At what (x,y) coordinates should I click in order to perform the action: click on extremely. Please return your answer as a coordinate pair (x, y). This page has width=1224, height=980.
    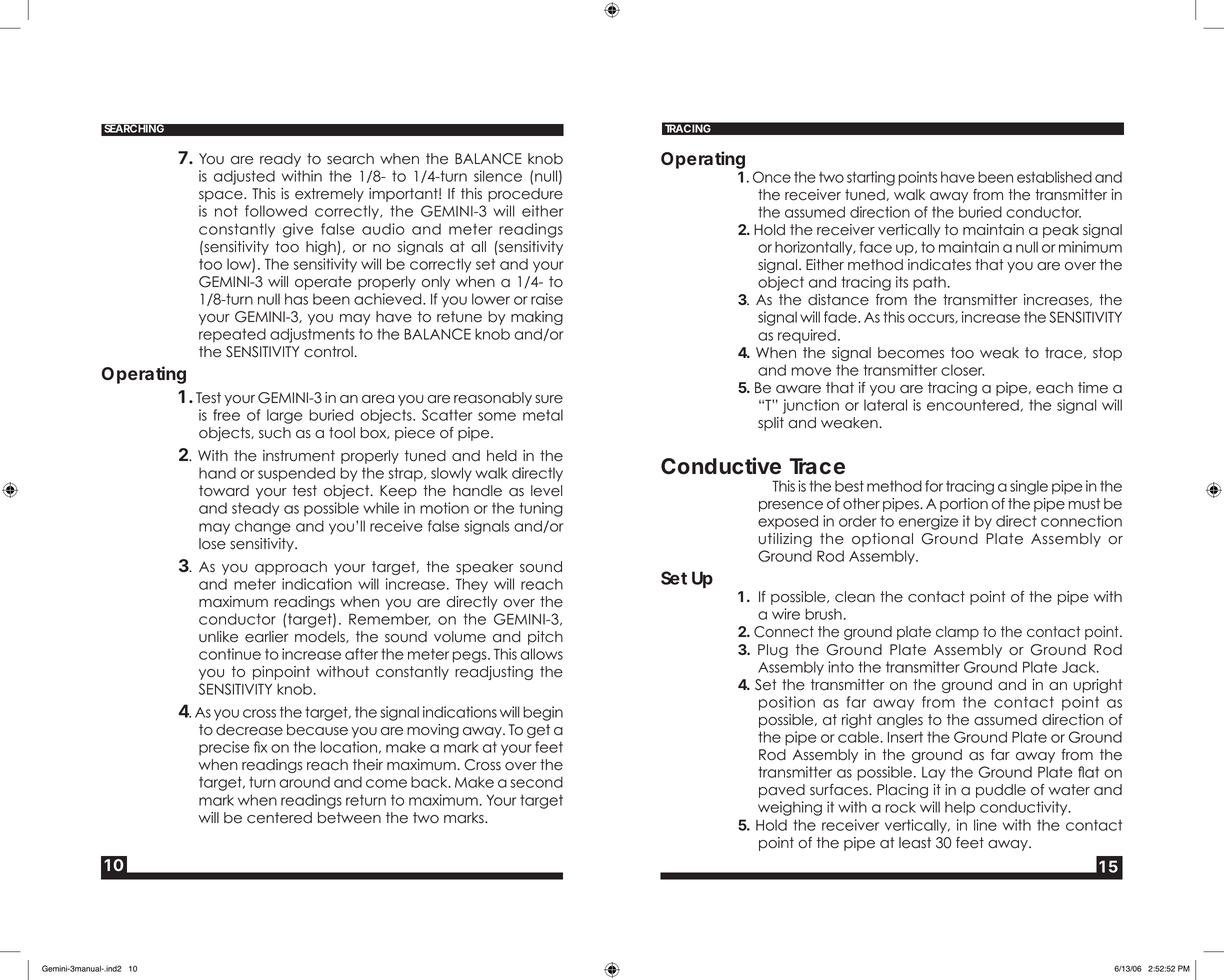
    Looking at the image, I should click on (329, 195).
